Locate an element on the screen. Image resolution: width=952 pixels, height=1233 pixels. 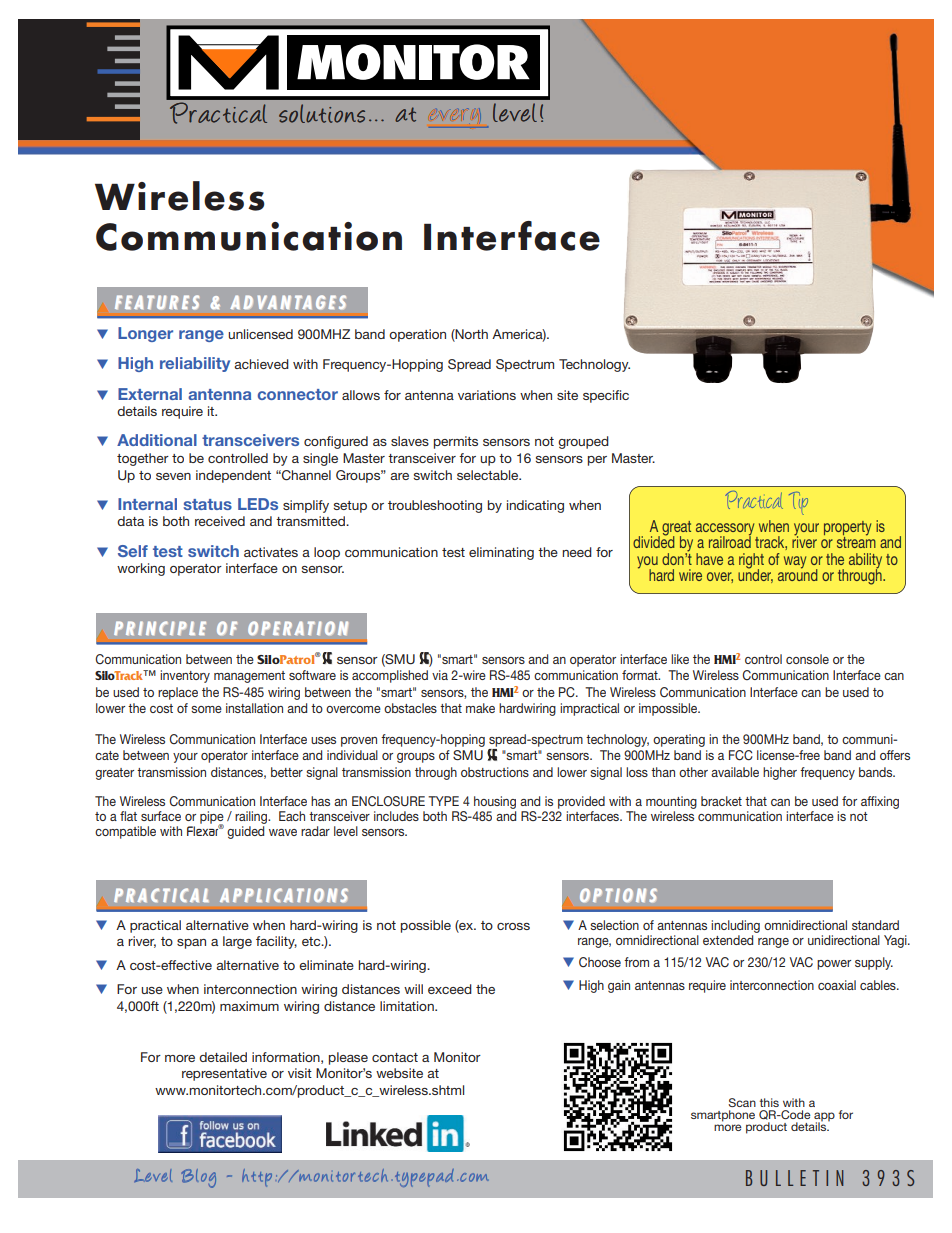
selectable is located at coordinates (489, 475).
